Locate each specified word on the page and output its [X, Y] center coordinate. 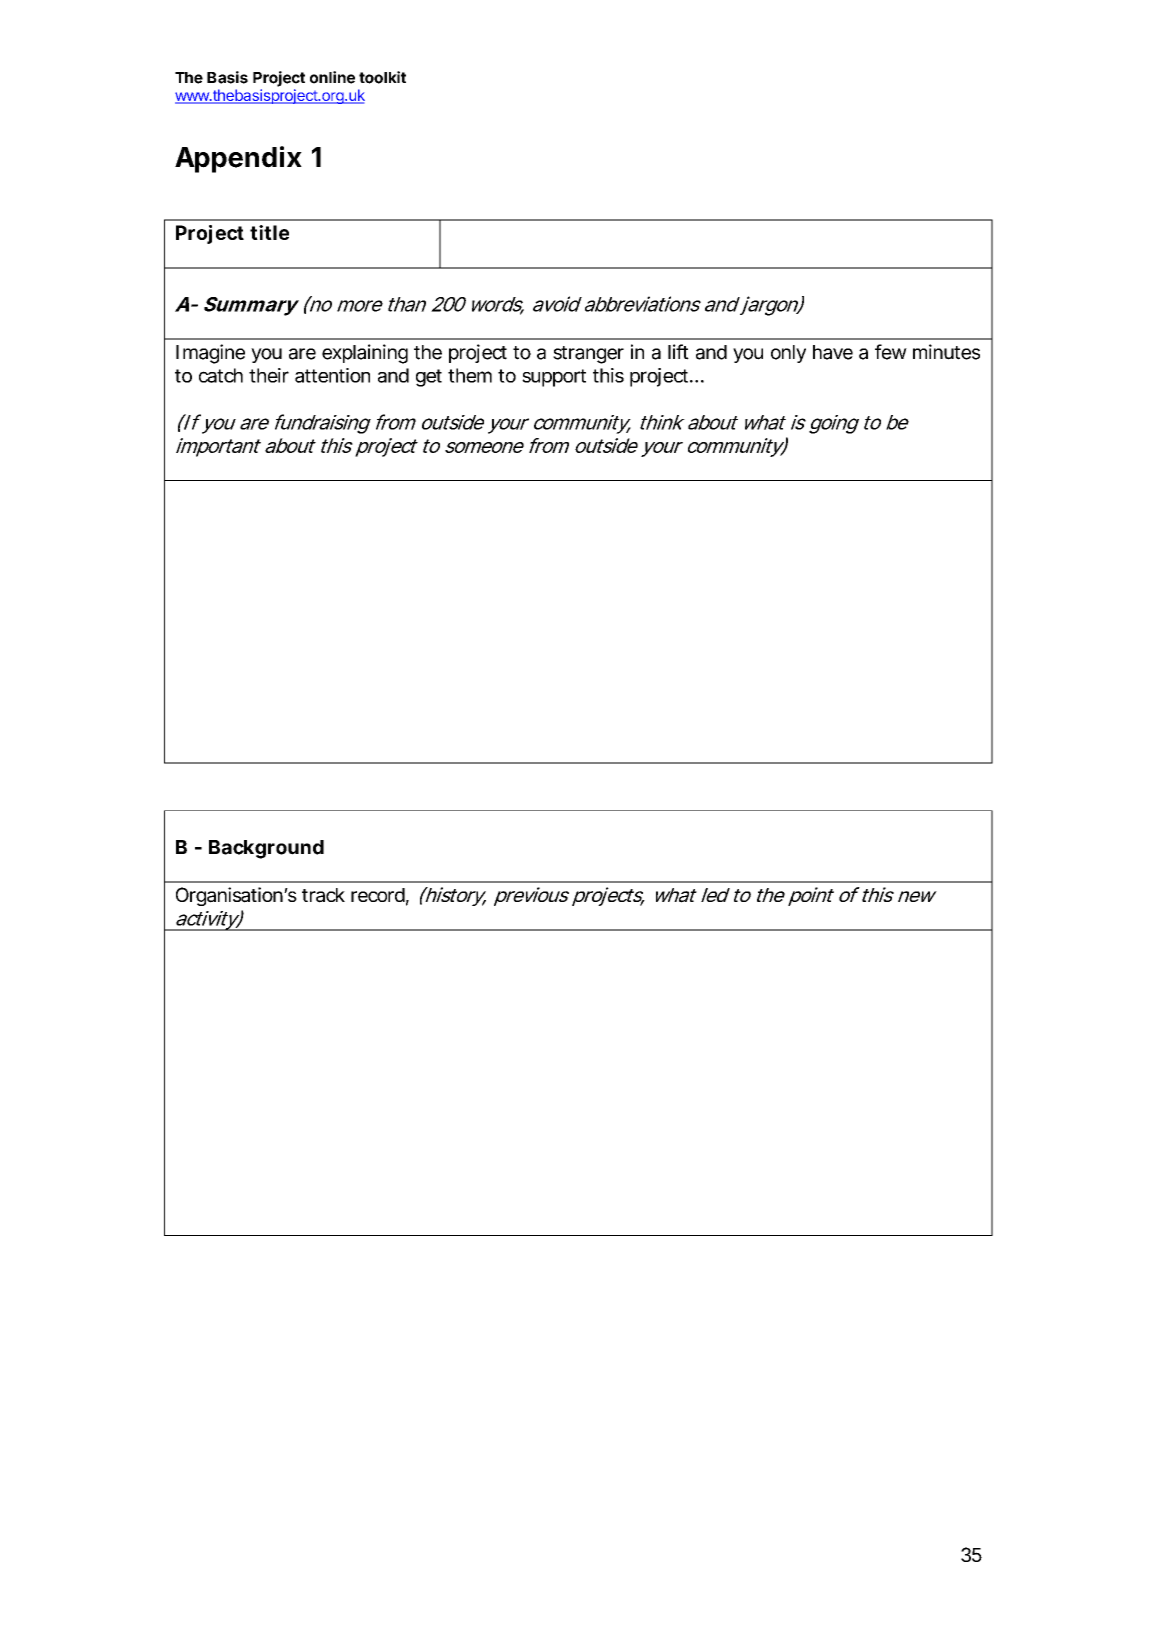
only [788, 354]
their [269, 375]
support [554, 378]
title [269, 232]
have [833, 352]
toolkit [382, 77]
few [891, 352]
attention [332, 375]
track [323, 895]
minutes [946, 352]
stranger [588, 355]
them [470, 375]
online [332, 77]
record [378, 895]
